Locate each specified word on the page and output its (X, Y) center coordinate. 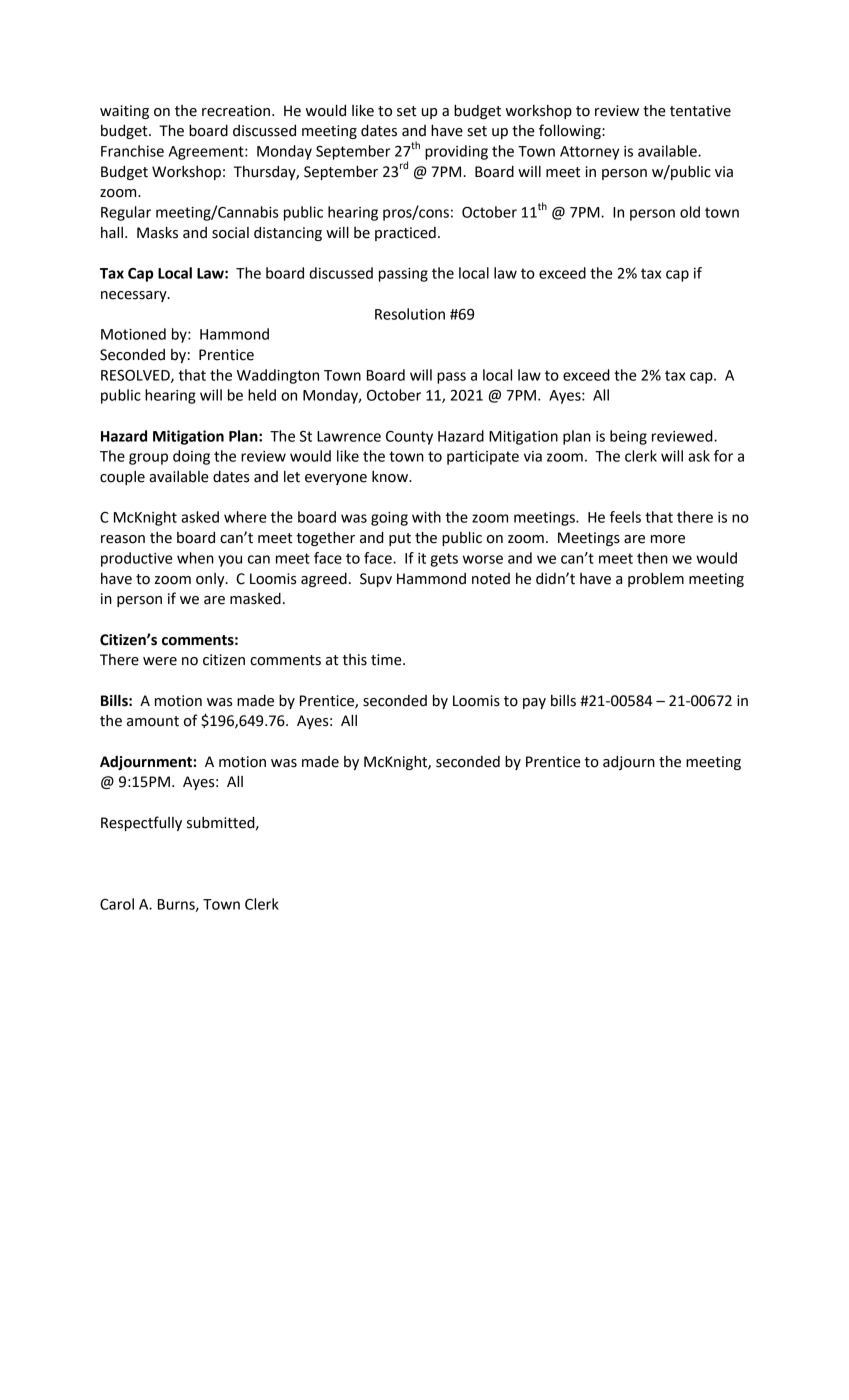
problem (656, 580)
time (387, 660)
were (160, 661)
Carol (117, 904)
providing (456, 152)
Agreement (207, 153)
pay (534, 703)
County (409, 438)
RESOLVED (136, 376)
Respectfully (141, 823)
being (628, 437)
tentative (700, 111)
